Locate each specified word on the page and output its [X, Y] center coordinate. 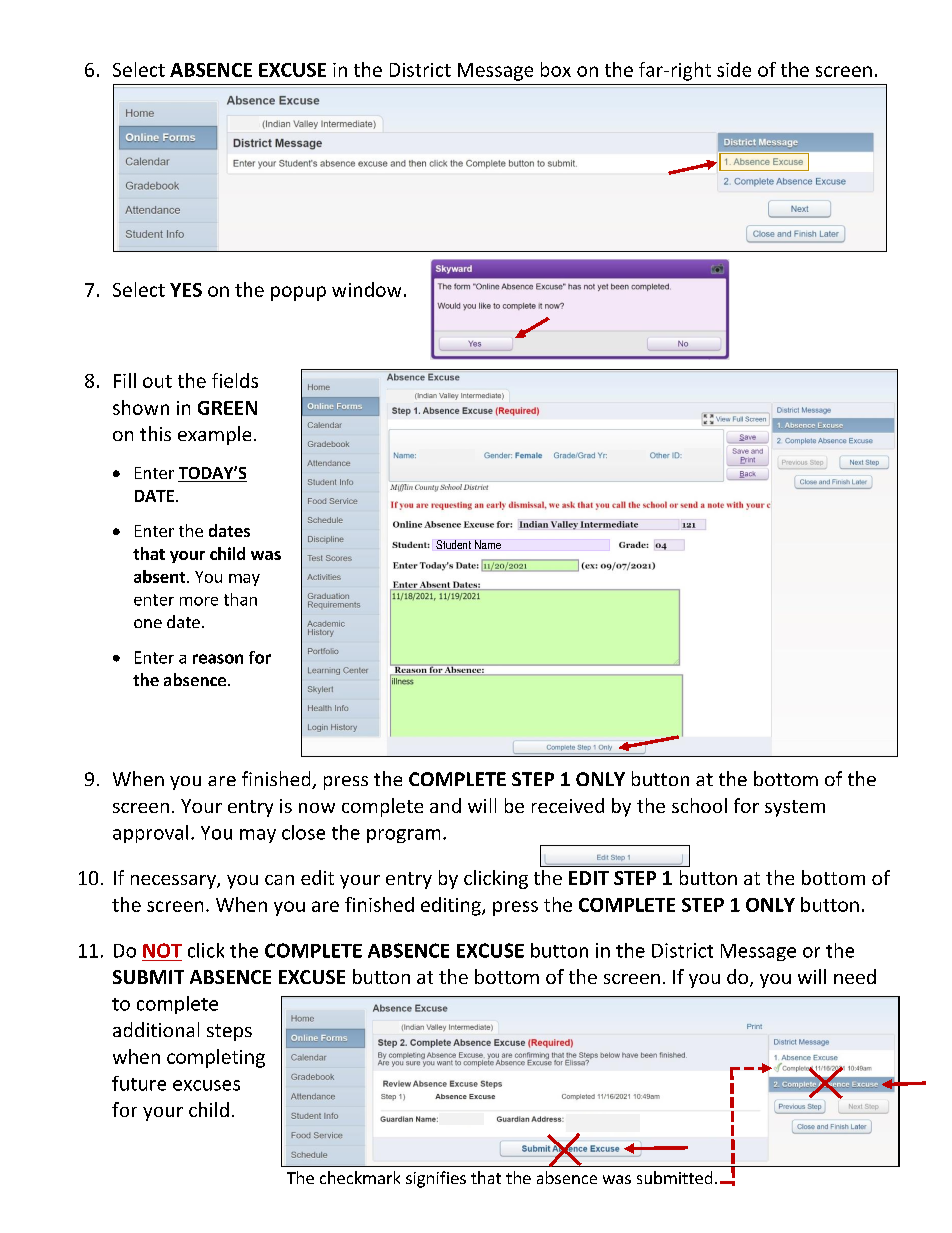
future [139, 1083]
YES [186, 290]
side [734, 69]
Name [488, 544]
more [199, 601]
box [556, 69]
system [795, 808]
